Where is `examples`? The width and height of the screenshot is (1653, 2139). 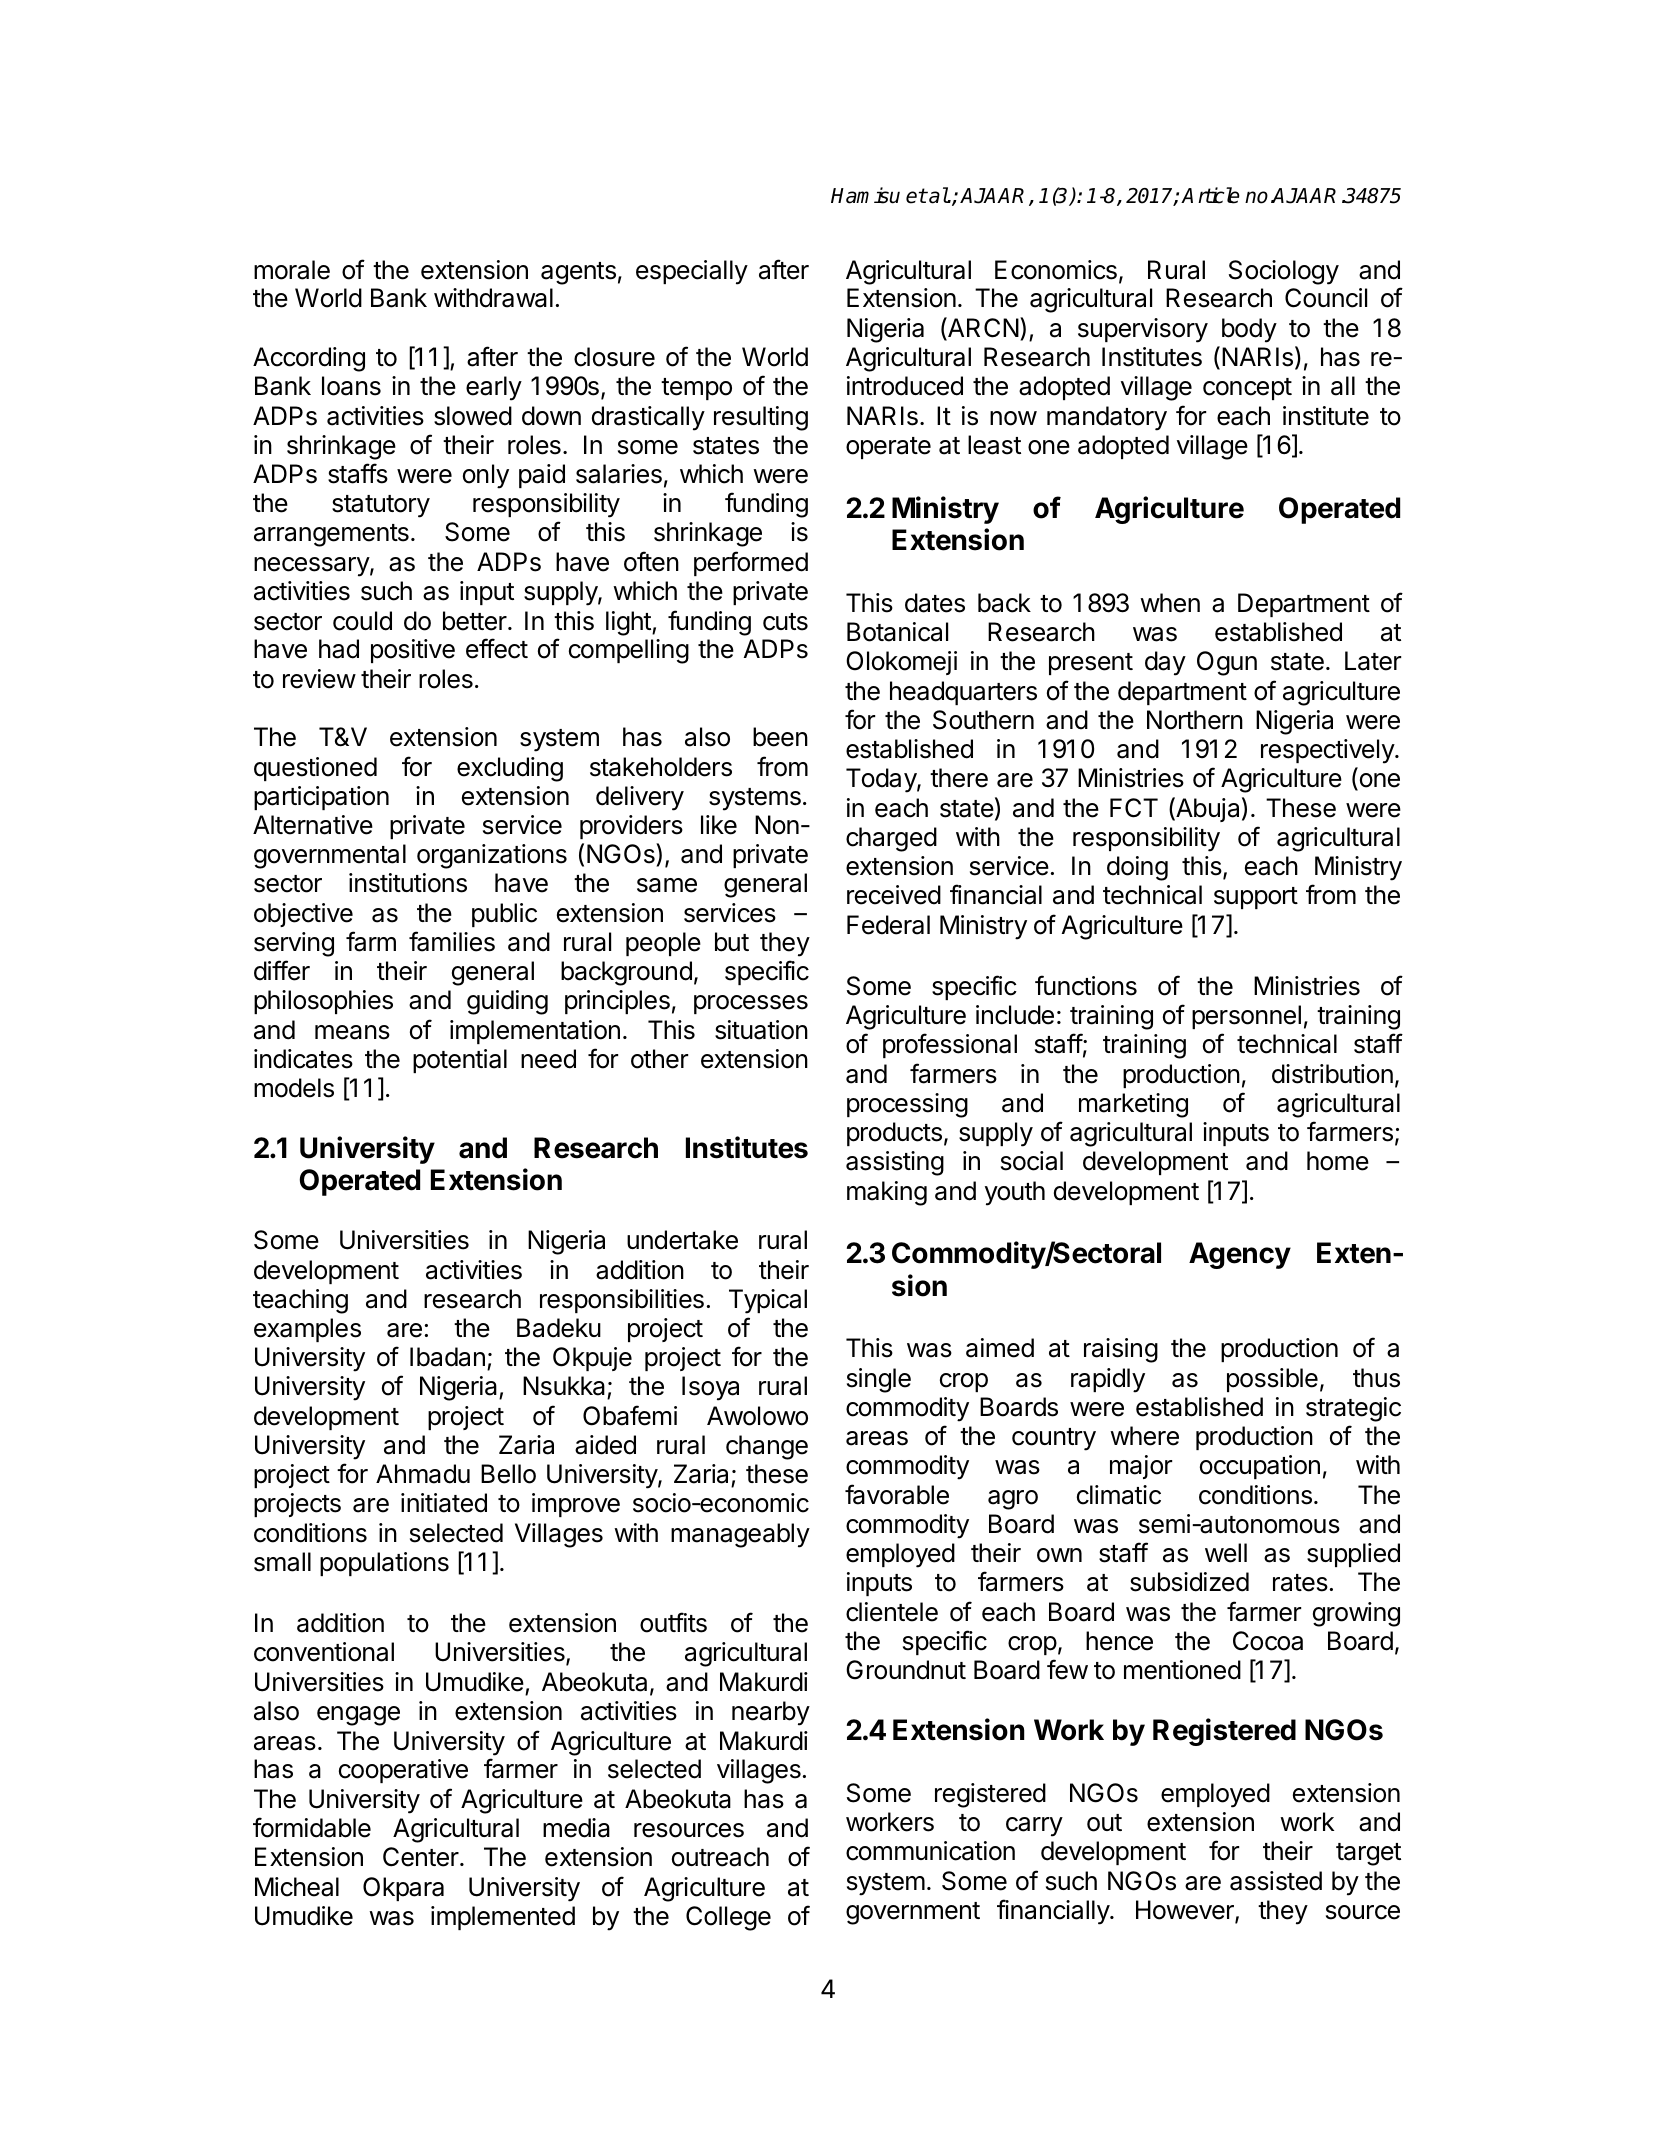 examples is located at coordinates (307, 1330).
